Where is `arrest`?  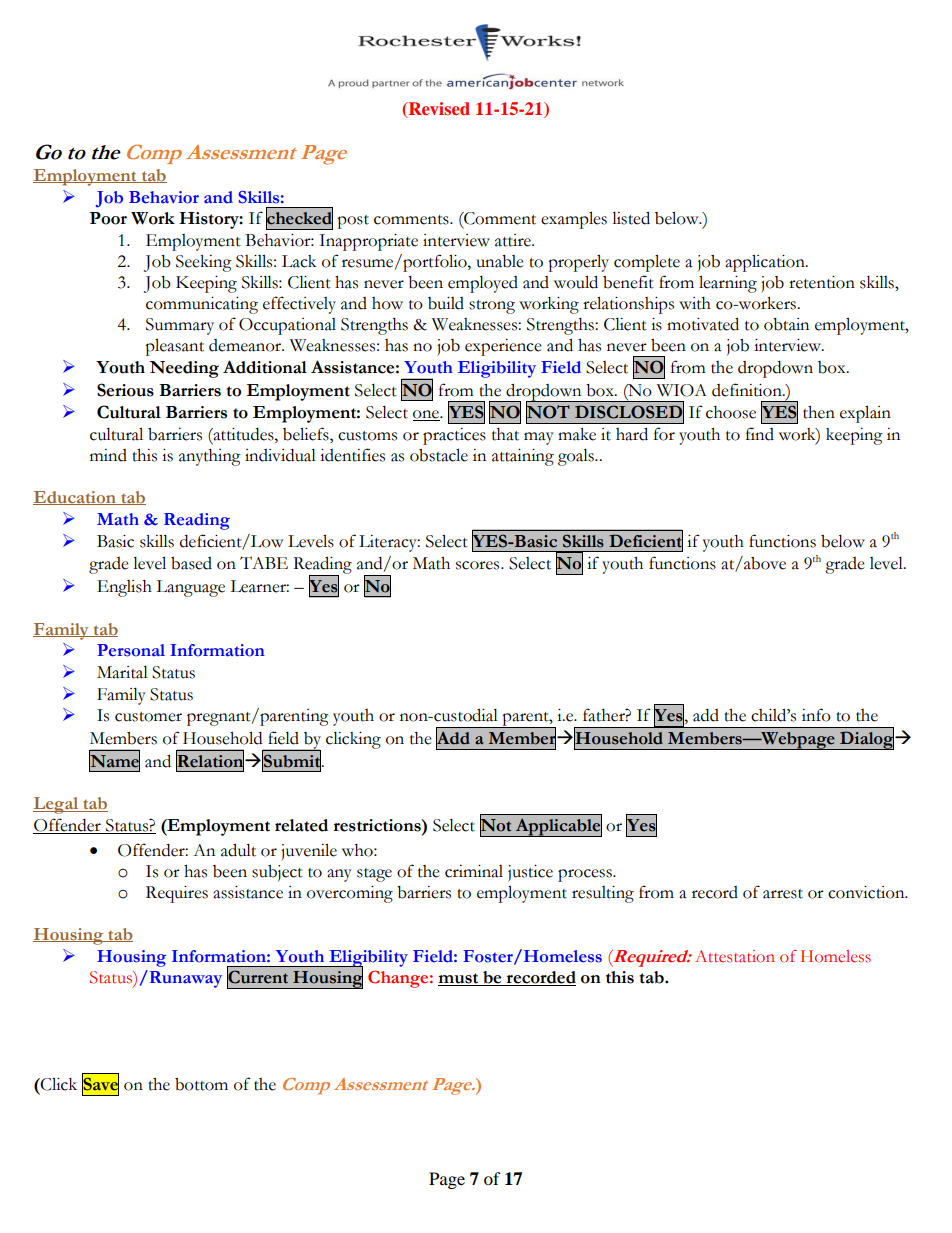
arrest is located at coordinates (783, 894).
